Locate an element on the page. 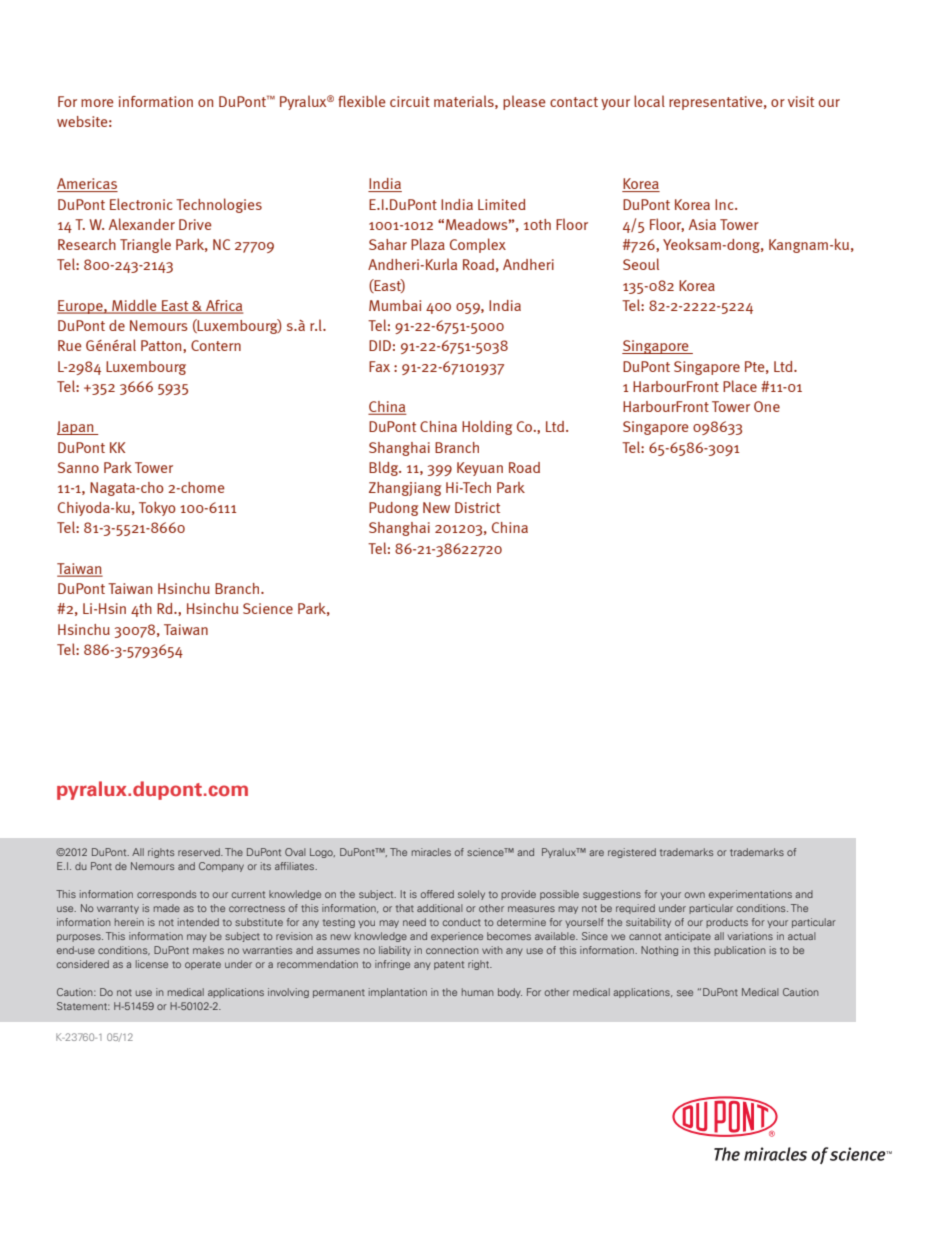 The width and height of the image is (952, 1233). license is located at coordinates (152, 964).
